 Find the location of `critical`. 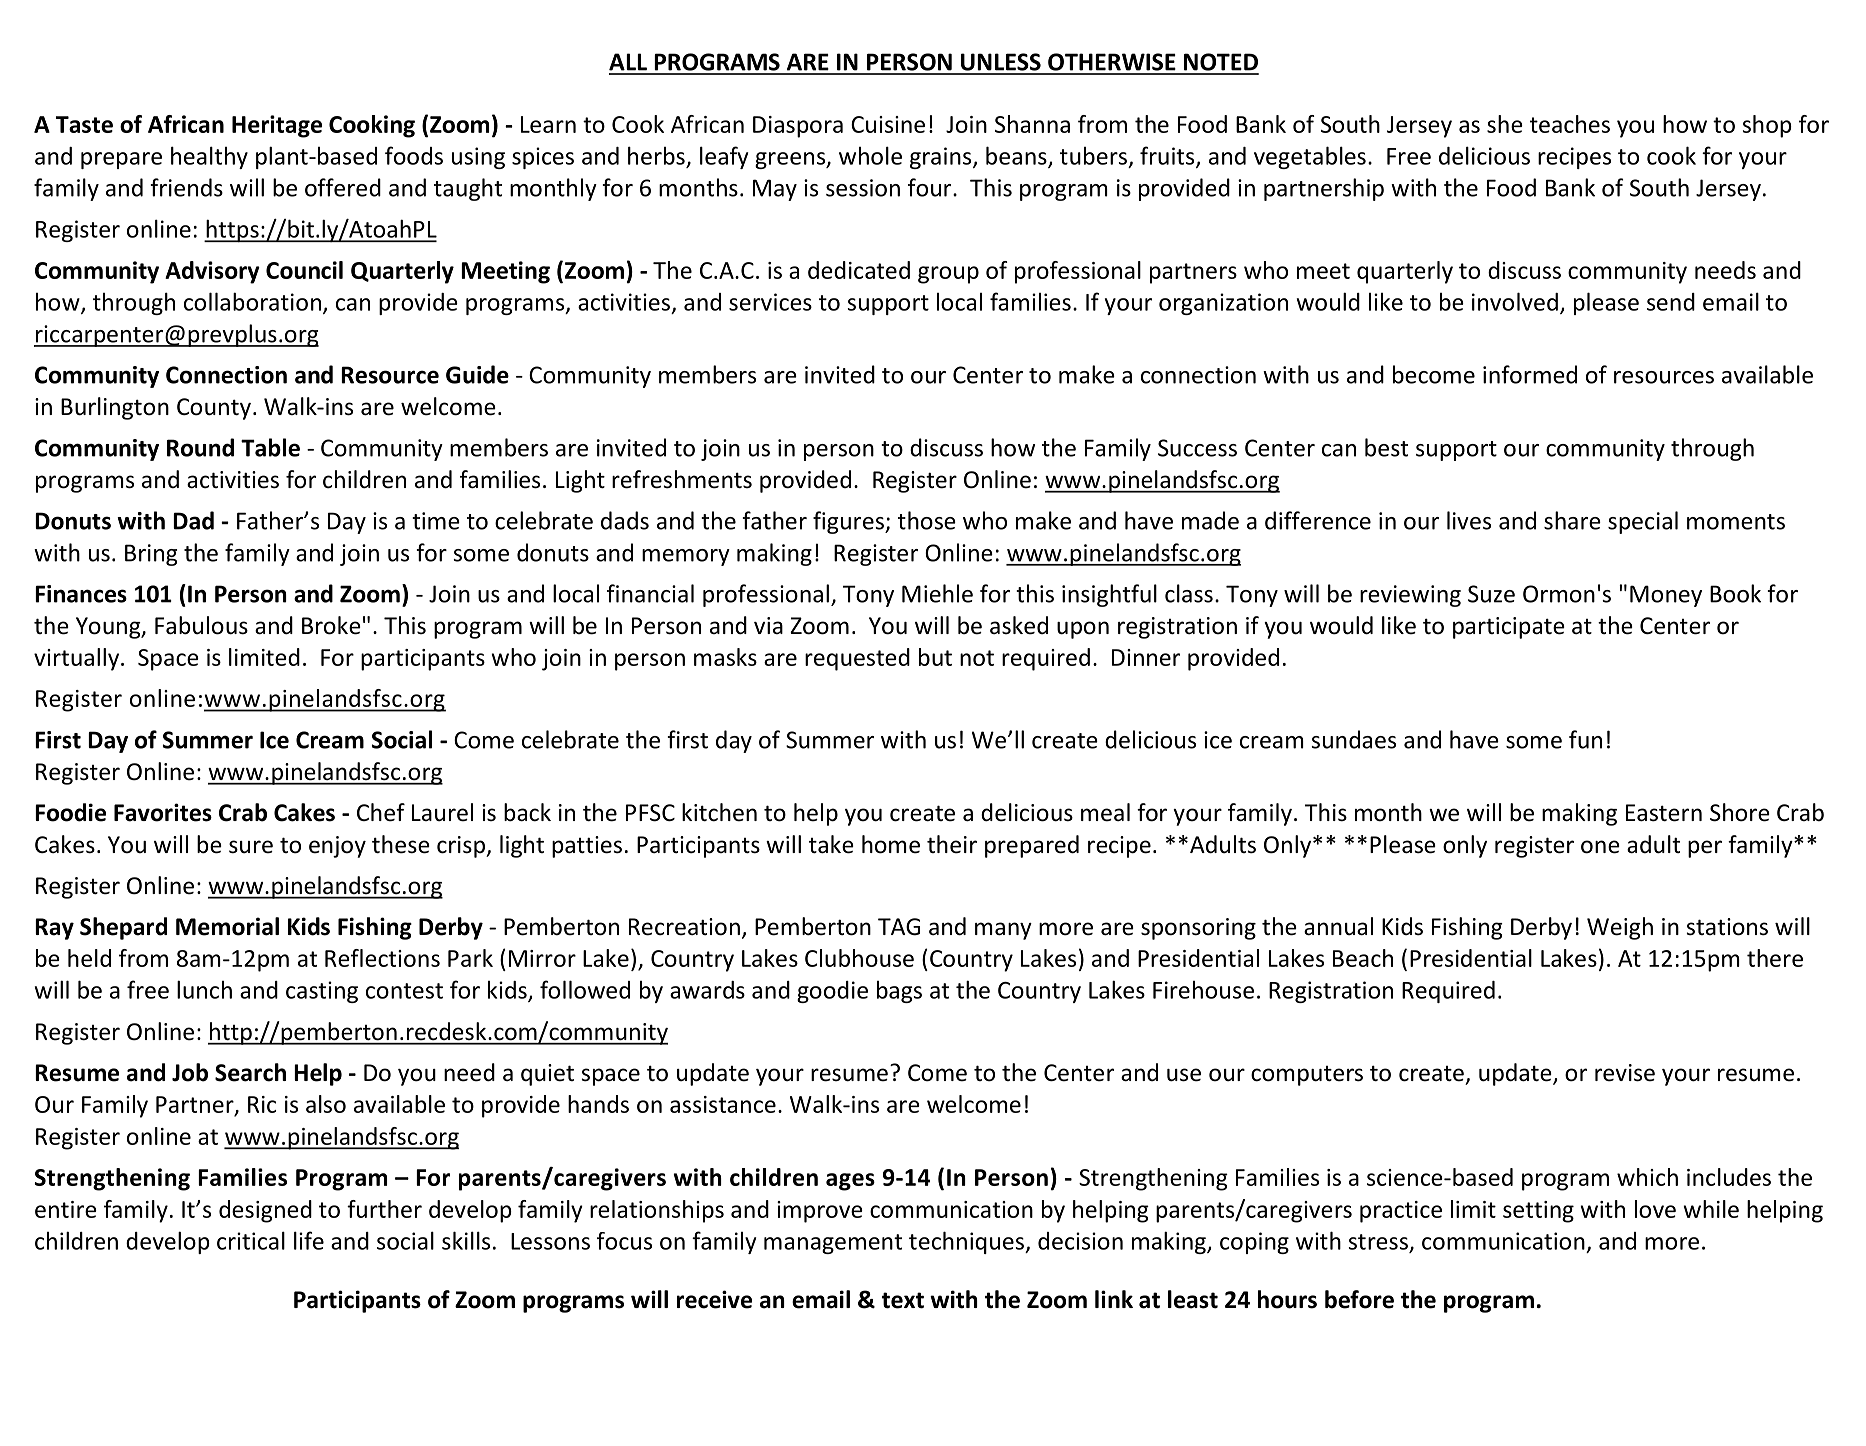

critical is located at coordinates (251, 1240).
